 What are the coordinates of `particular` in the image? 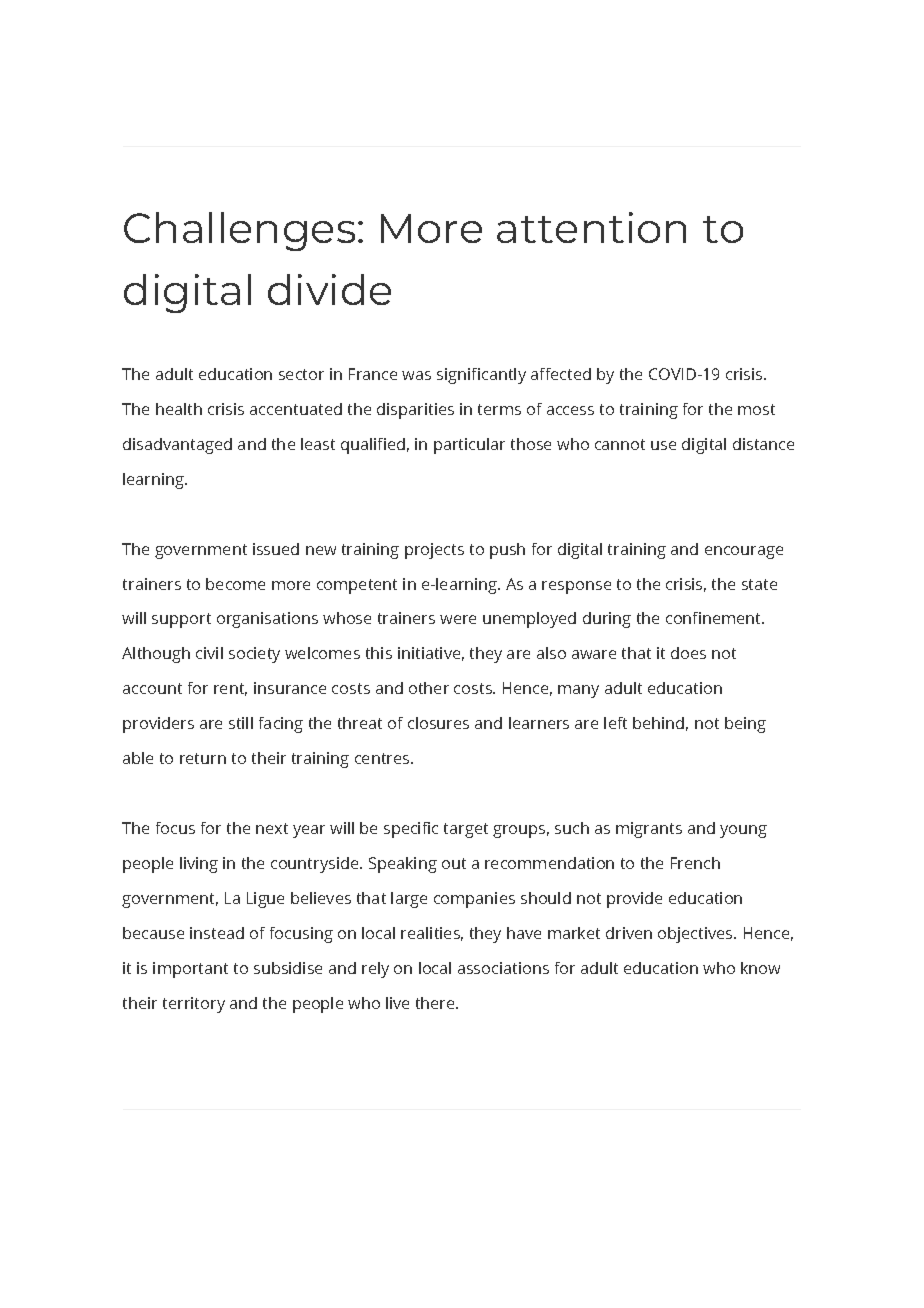 It's located at (469, 446).
